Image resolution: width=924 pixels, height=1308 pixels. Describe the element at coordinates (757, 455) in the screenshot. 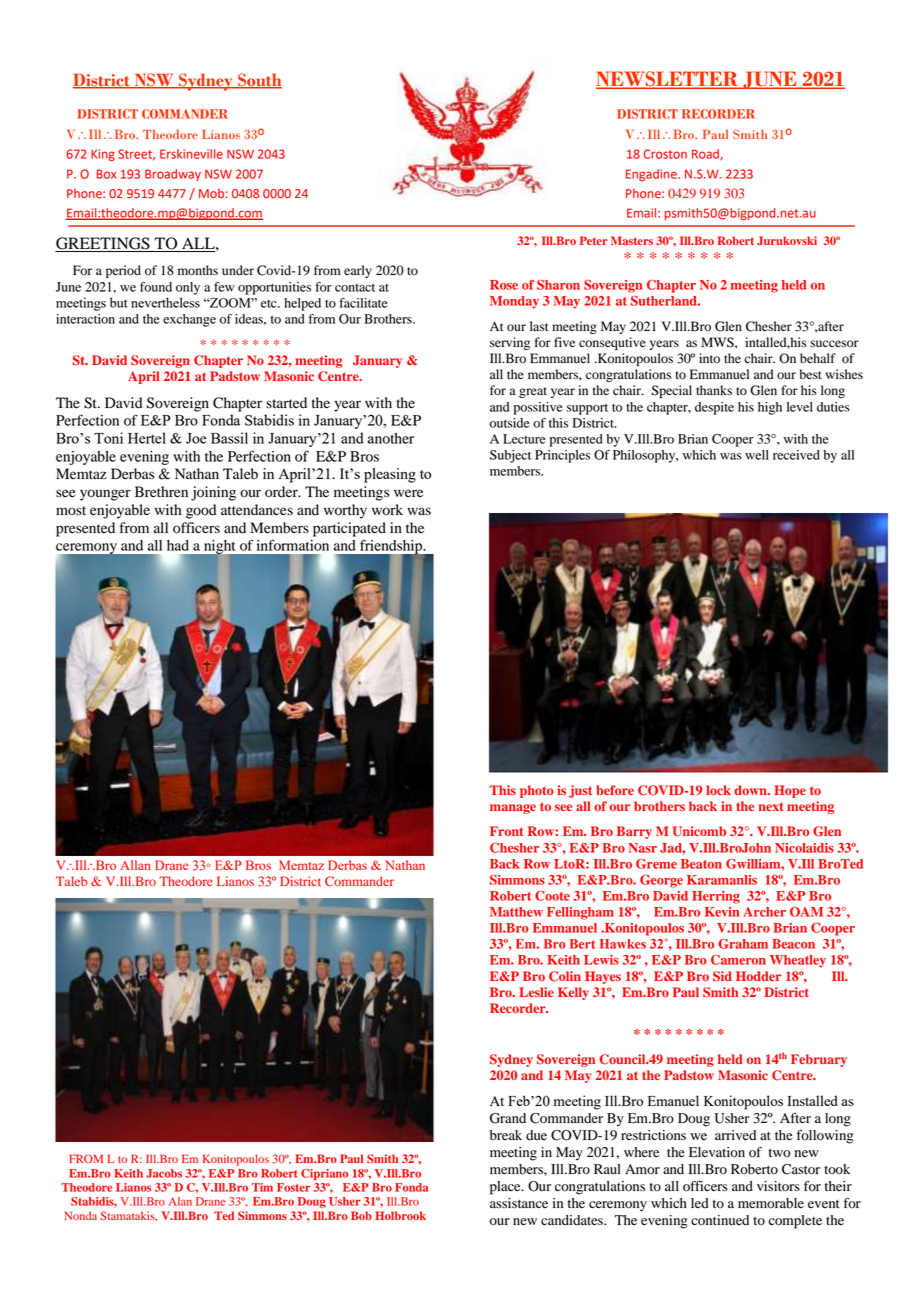

I see `well` at that location.
